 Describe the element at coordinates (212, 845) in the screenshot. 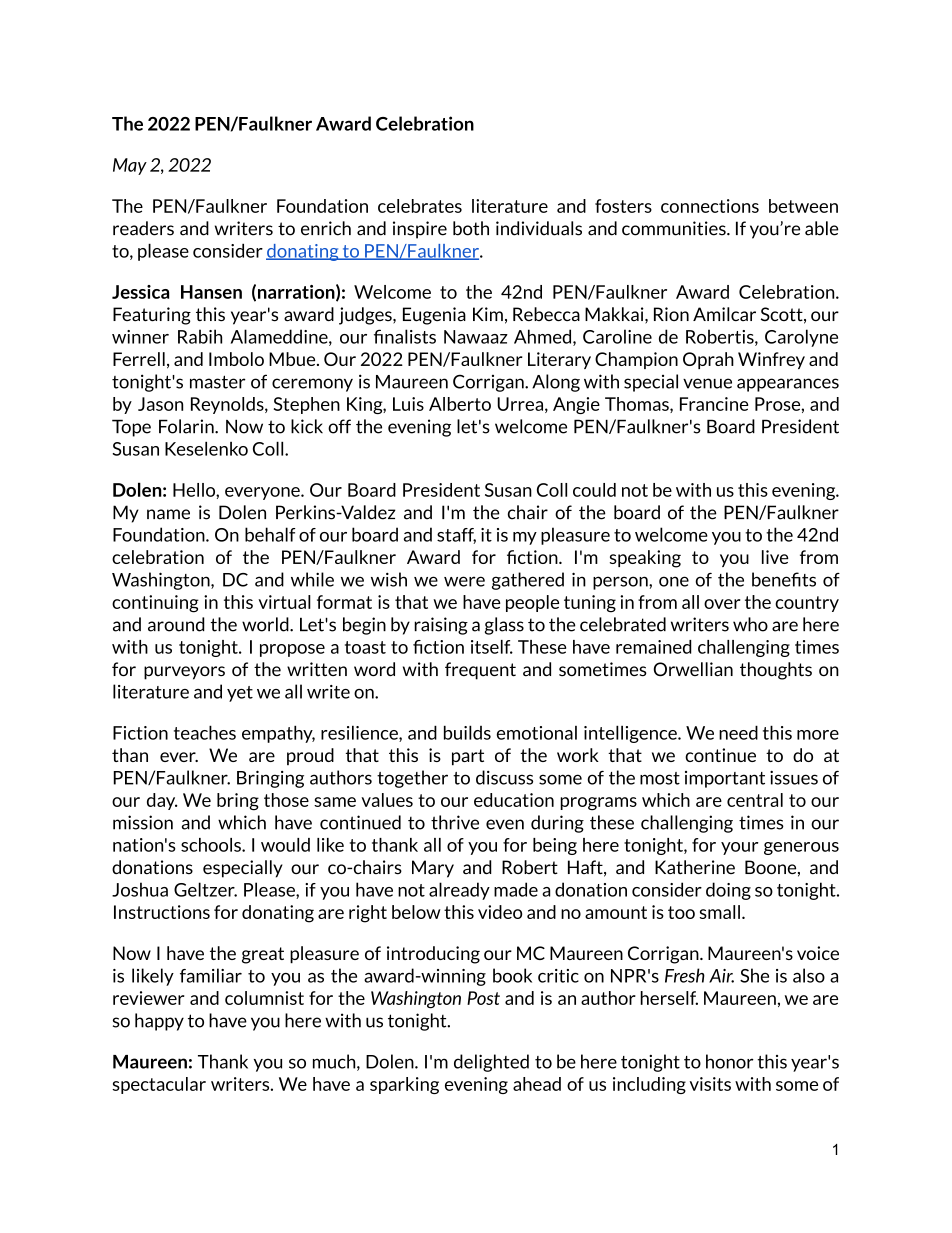

I see `schools` at that location.
